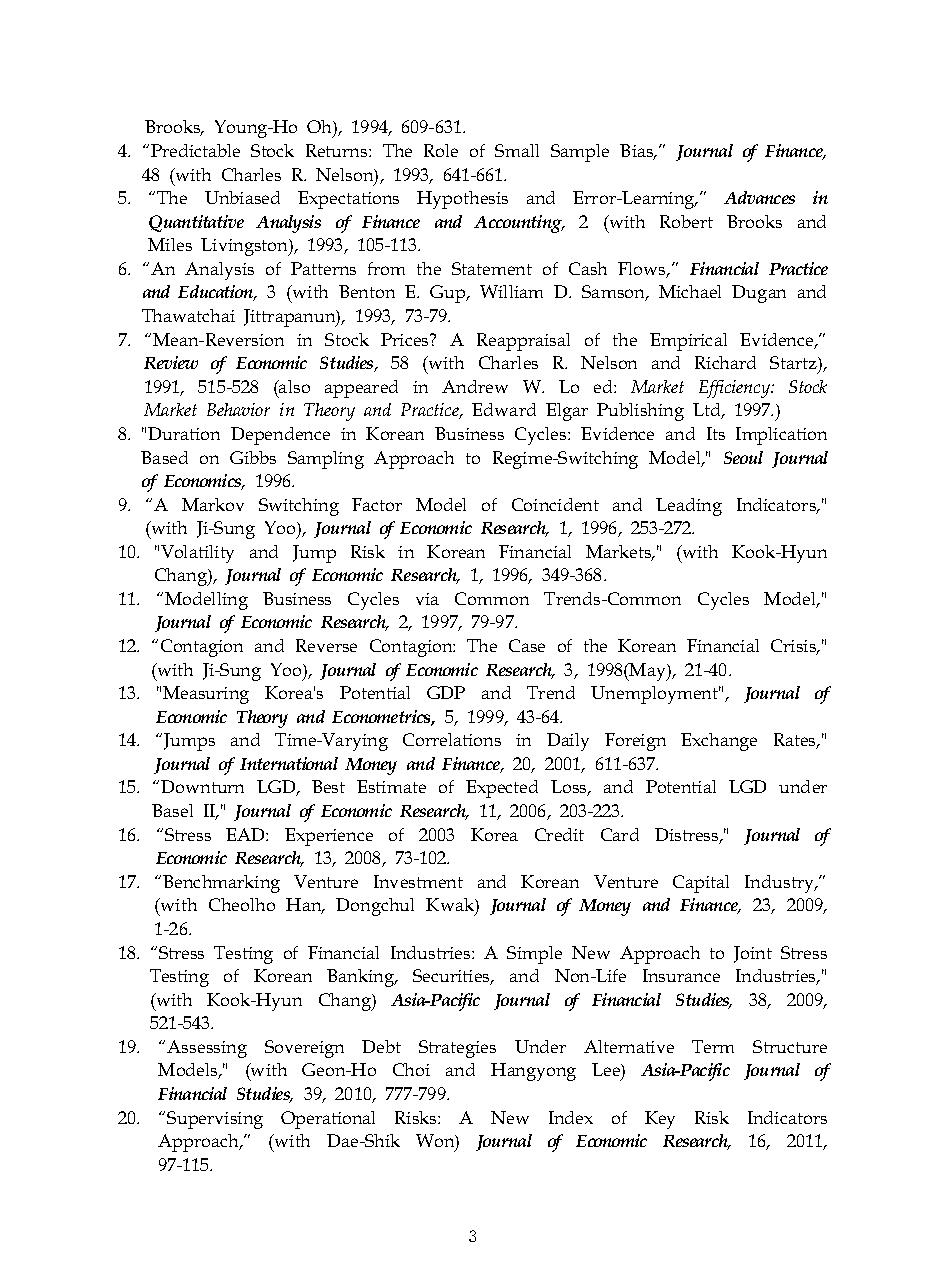 Image resolution: width=936 pixels, height=1288 pixels. I want to click on Advances, so click(759, 197).
